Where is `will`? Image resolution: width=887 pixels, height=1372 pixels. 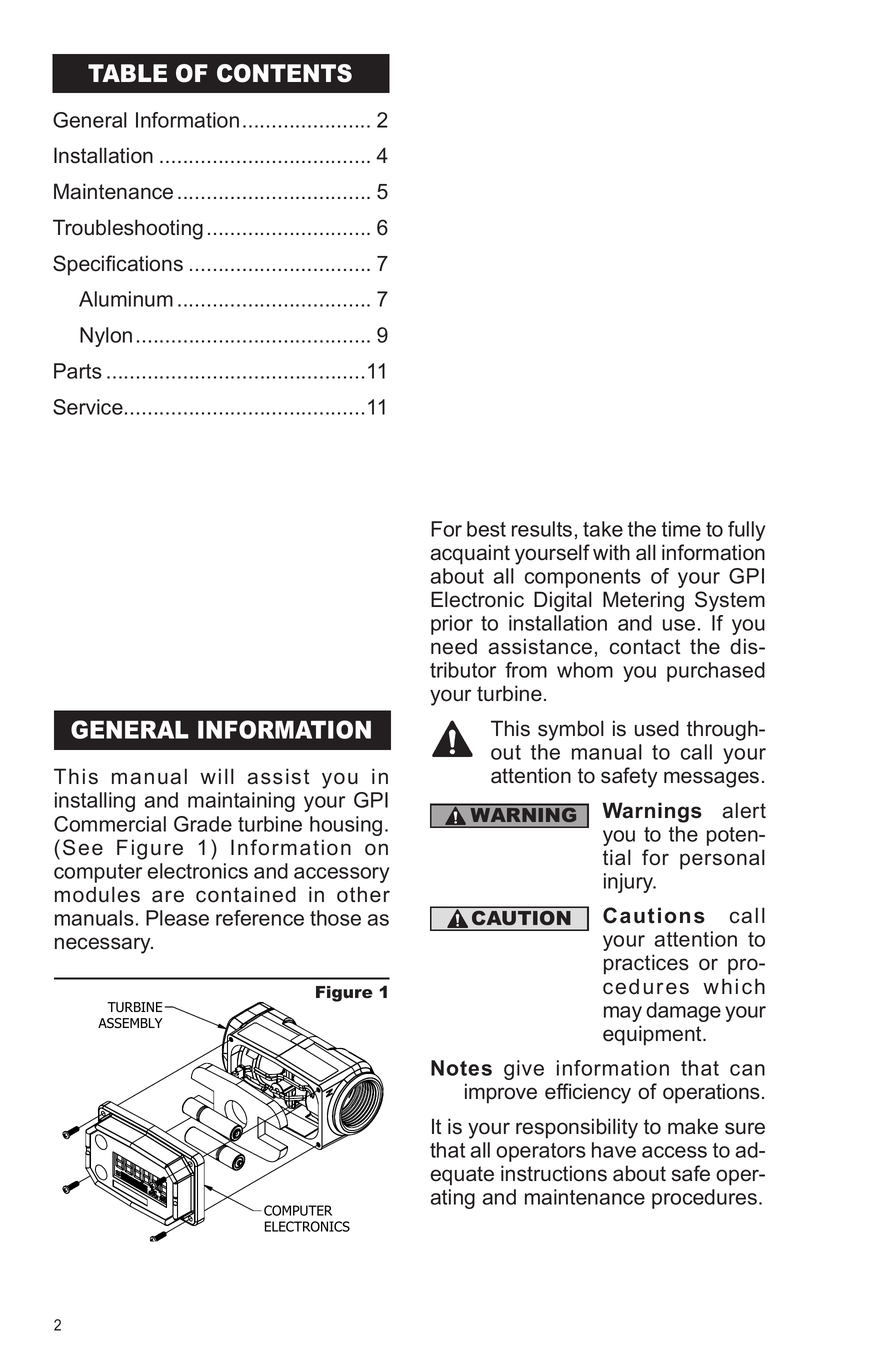
will is located at coordinates (217, 776).
